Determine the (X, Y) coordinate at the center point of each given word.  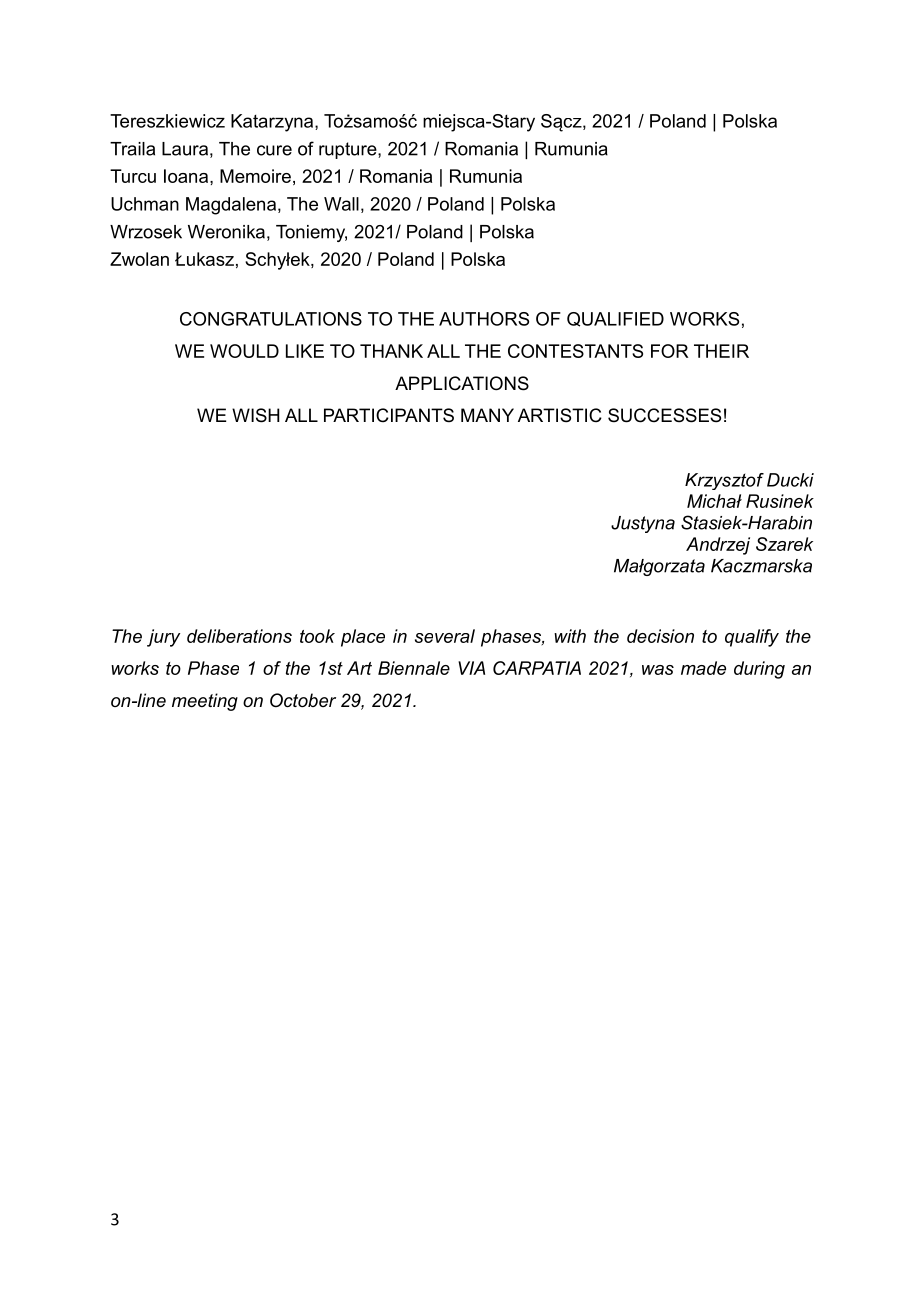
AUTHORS (484, 319)
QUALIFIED (615, 319)
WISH (256, 415)
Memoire (255, 176)
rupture (349, 150)
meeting (205, 702)
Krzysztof (724, 481)
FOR (669, 351)
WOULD (244, 351)
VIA (471, 668)
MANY (487, 415)
